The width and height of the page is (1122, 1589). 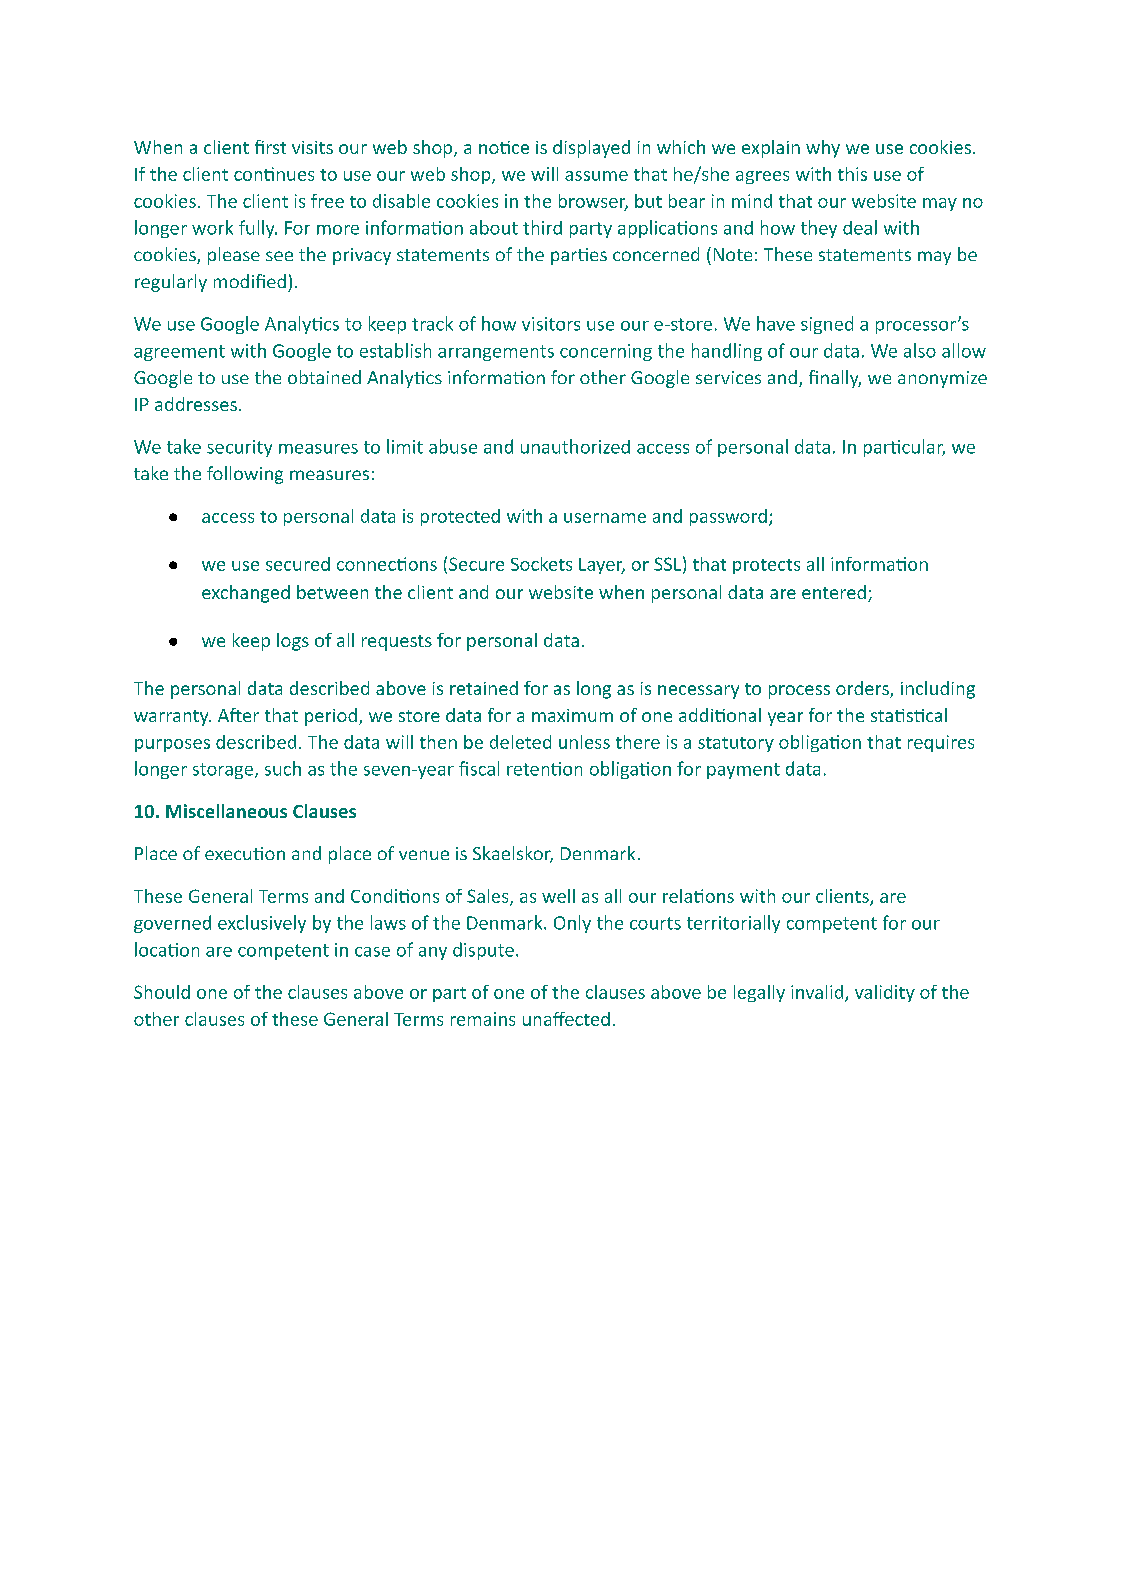 I want to click on visits, so click(x=312, y=147).
